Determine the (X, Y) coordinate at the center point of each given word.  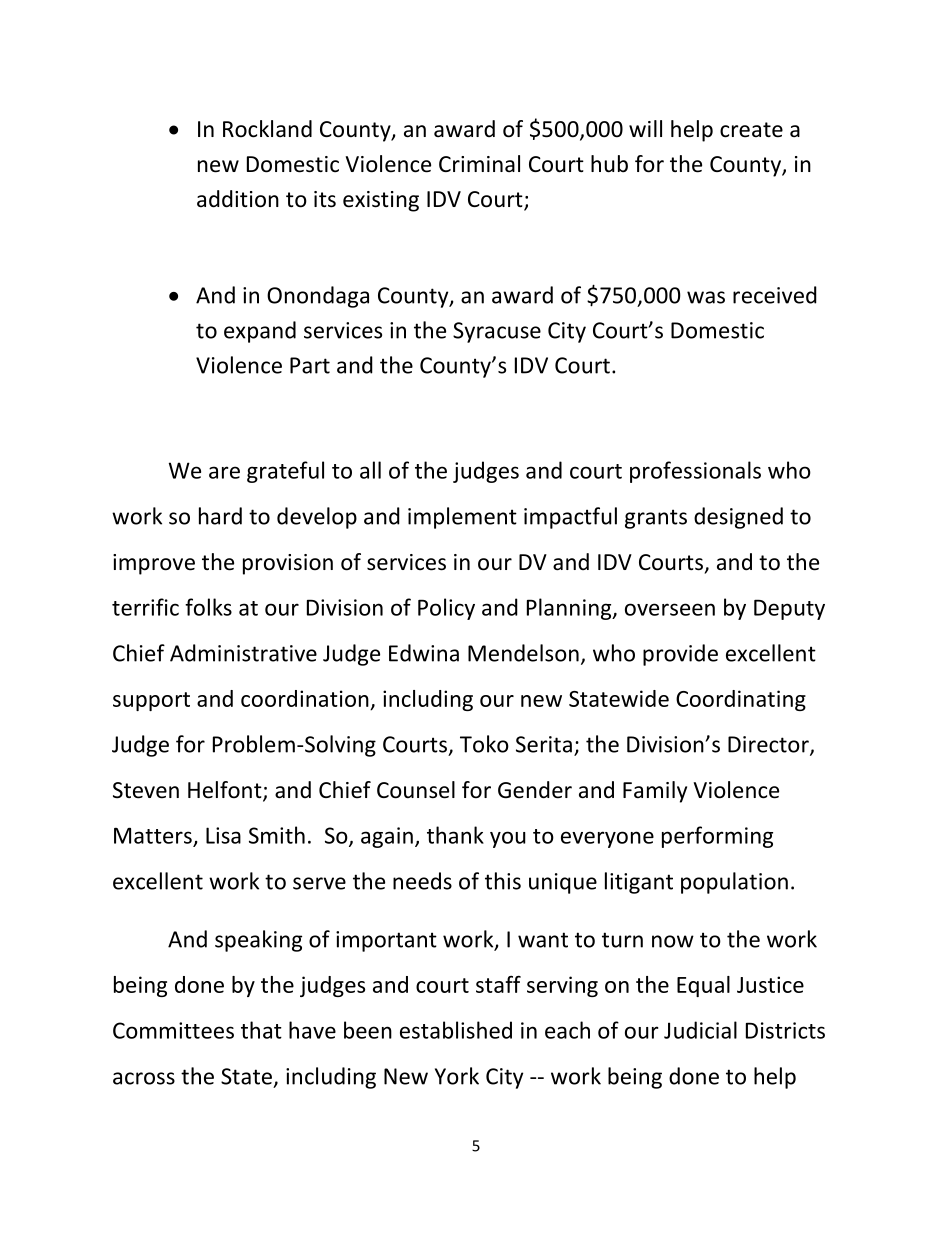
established (456, 1030)
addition (238, 199)
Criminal (479, 164)
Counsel (416, 790)
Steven (146, 790)
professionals (695, 472)
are (224, 472)
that (261, 1030)
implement (462, 518)
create (751, 130)
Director (769, 745)
